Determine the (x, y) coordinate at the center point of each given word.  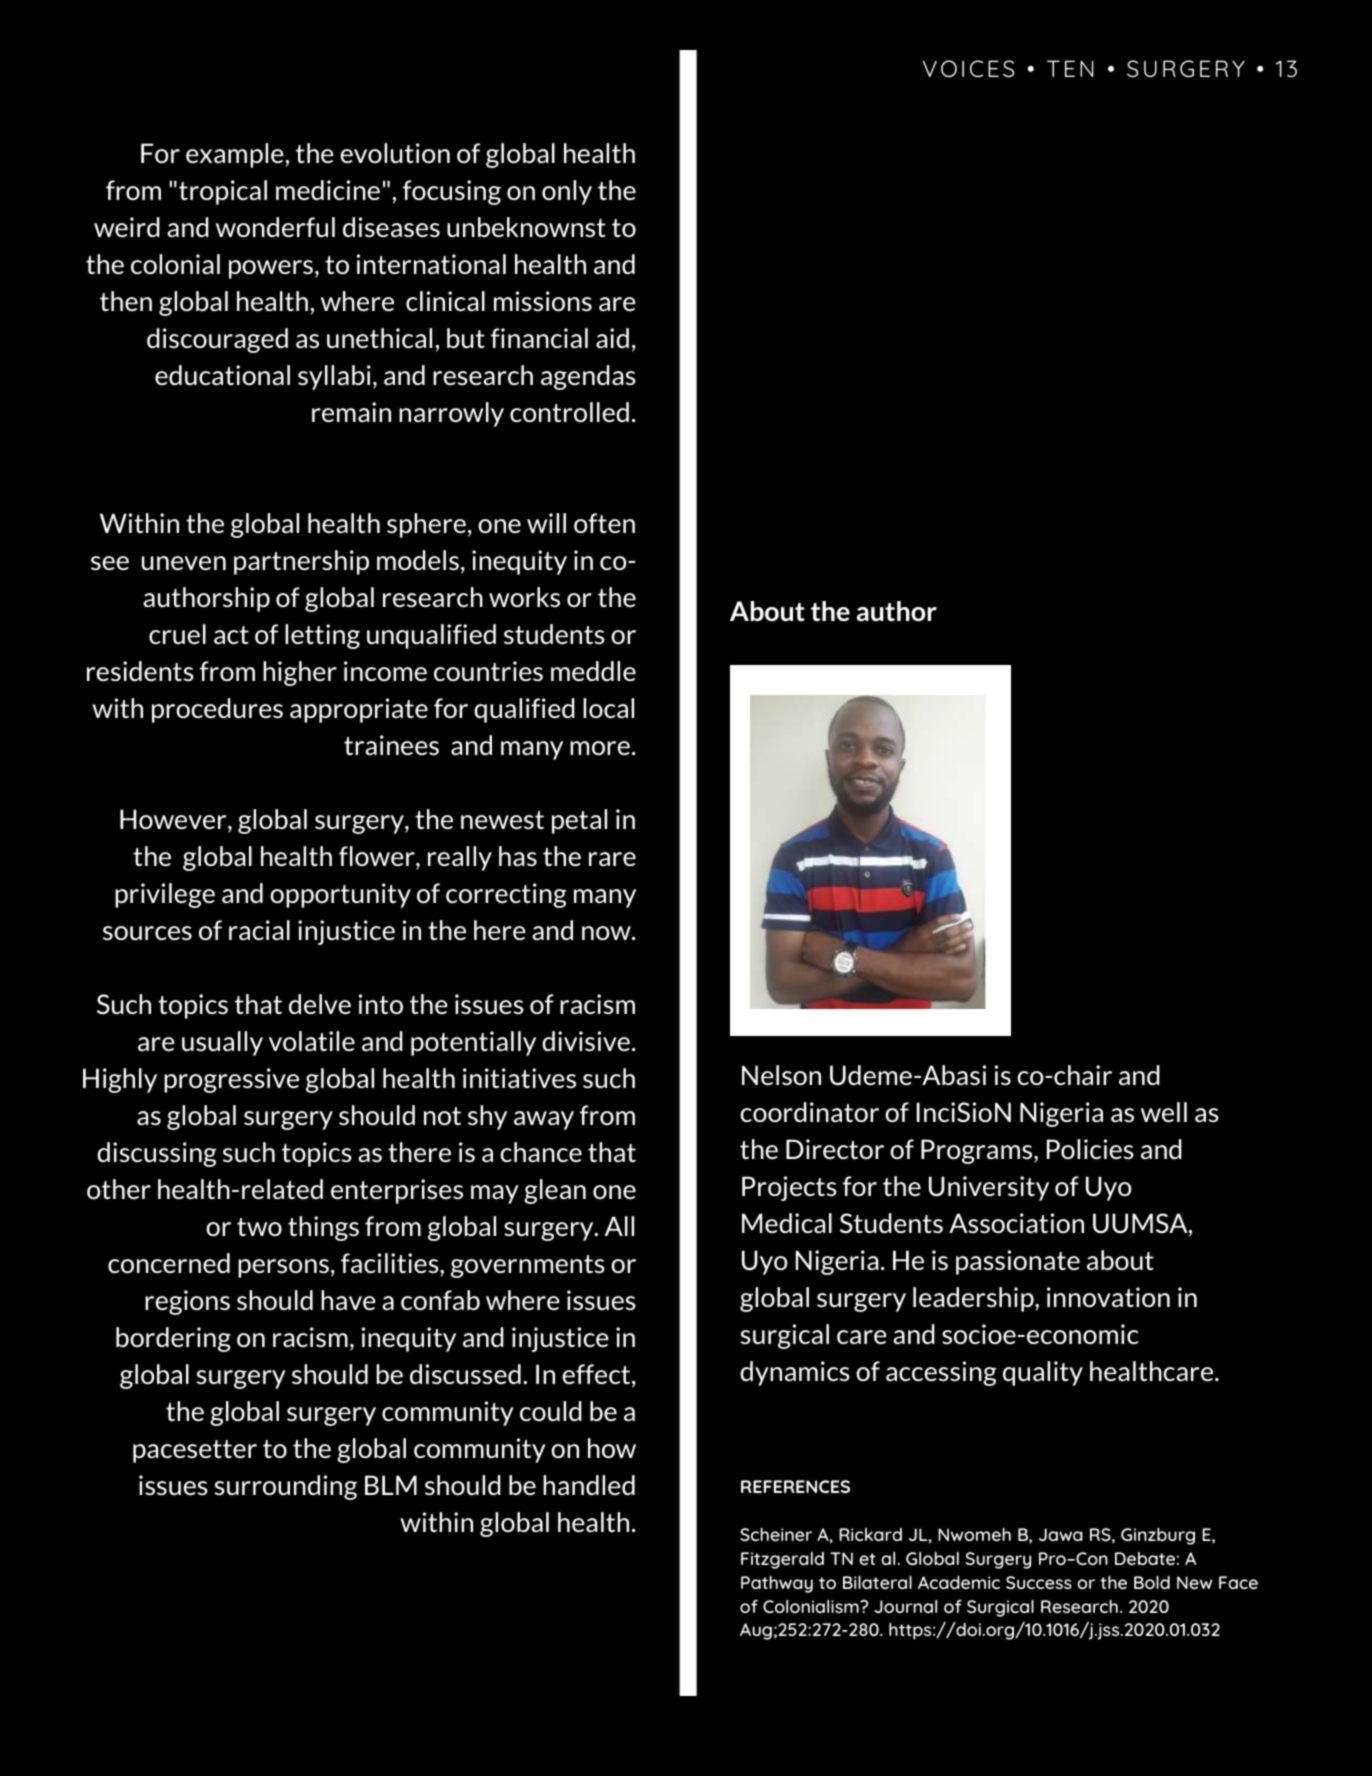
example (235, 155)
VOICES (968, 69)
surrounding (285, 1487)
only (567, 192)
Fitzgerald (782, 1560)
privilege (165, 895)
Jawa (1061, 1534)
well (1164, 1112)
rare (612, 859)
